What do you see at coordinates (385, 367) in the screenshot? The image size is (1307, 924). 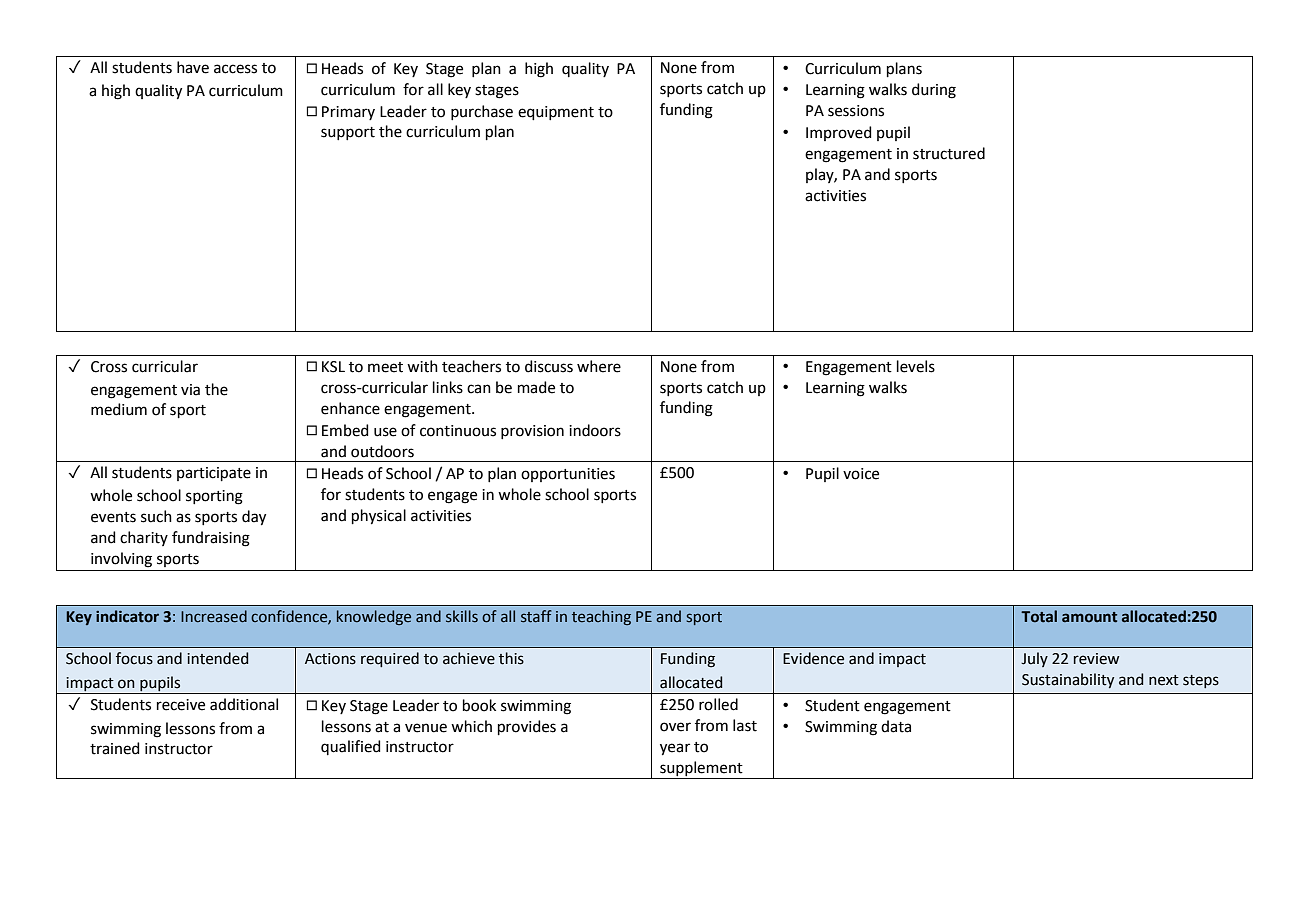 I see `meet` at bounding box center [385, 367].
